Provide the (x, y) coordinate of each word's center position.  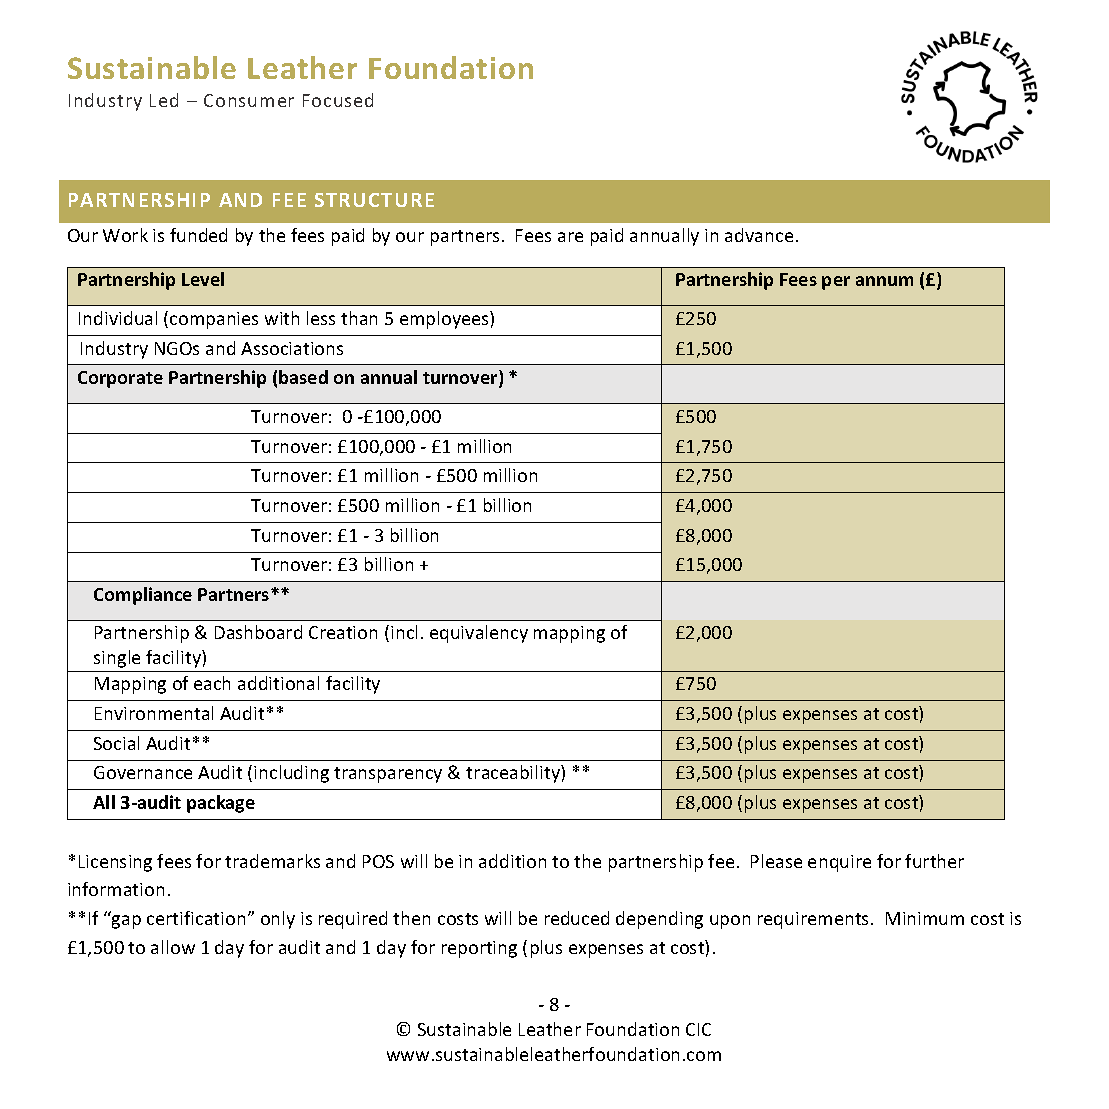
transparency (388, 775)
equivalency (479, 634)
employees (445, 320)
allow (173, 947)
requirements (813, 920)
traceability (514, 774)
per (836, 283)
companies (214, 320)
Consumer (249, 100)
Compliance (143, 596)
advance (759, 235)
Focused (338, 100)
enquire (839, 863)
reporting (479, 949)
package (221, 804)
